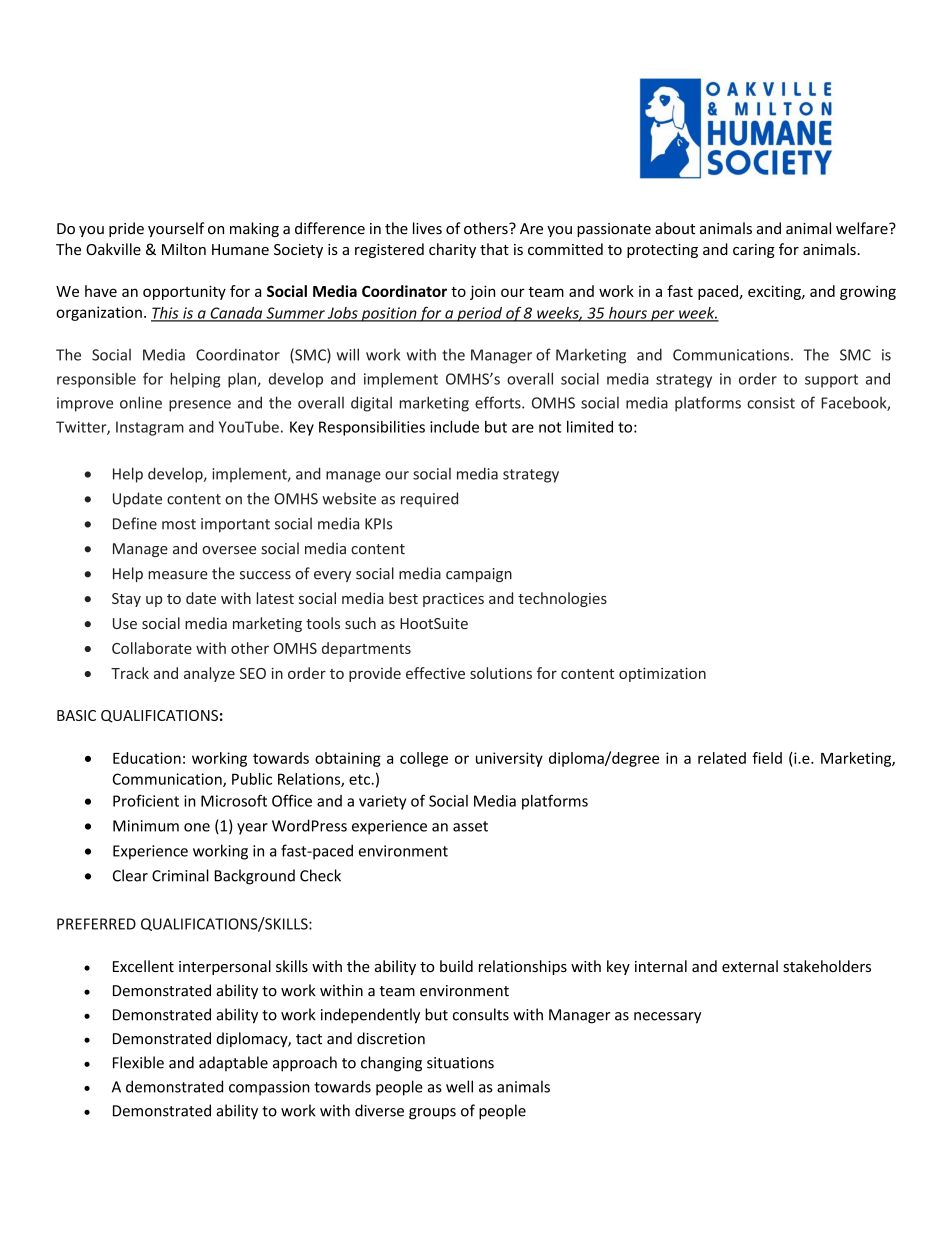 Image resolution: width=952 pixels, height=1233 pixels. Describe the element at coordinates (754, 251) in the page. I see `caring` at that location.
